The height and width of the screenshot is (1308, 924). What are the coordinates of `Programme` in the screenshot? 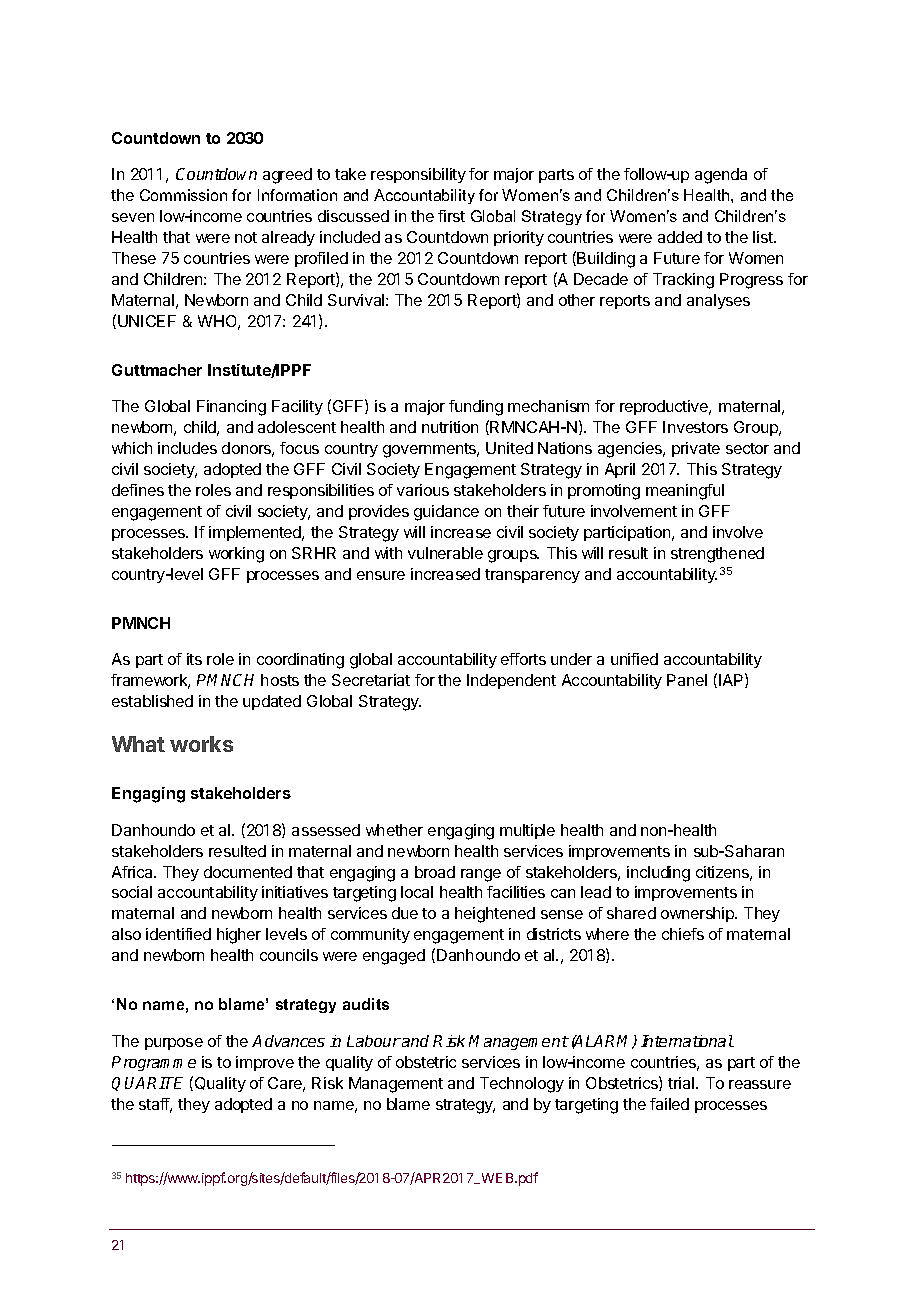 It's located at (154, 1063).
